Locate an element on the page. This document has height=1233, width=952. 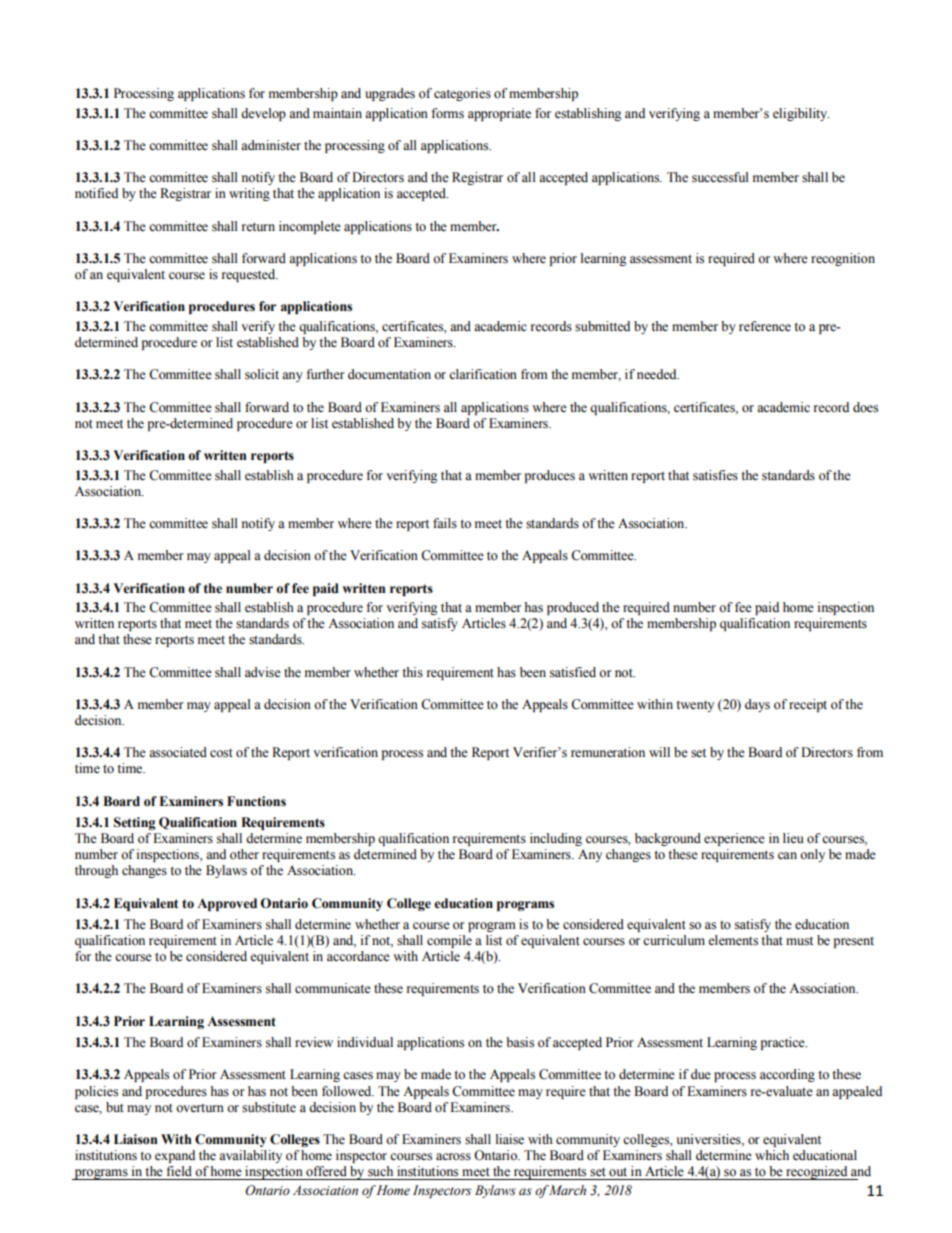
appropriate is located at coordinates (499, 114).
